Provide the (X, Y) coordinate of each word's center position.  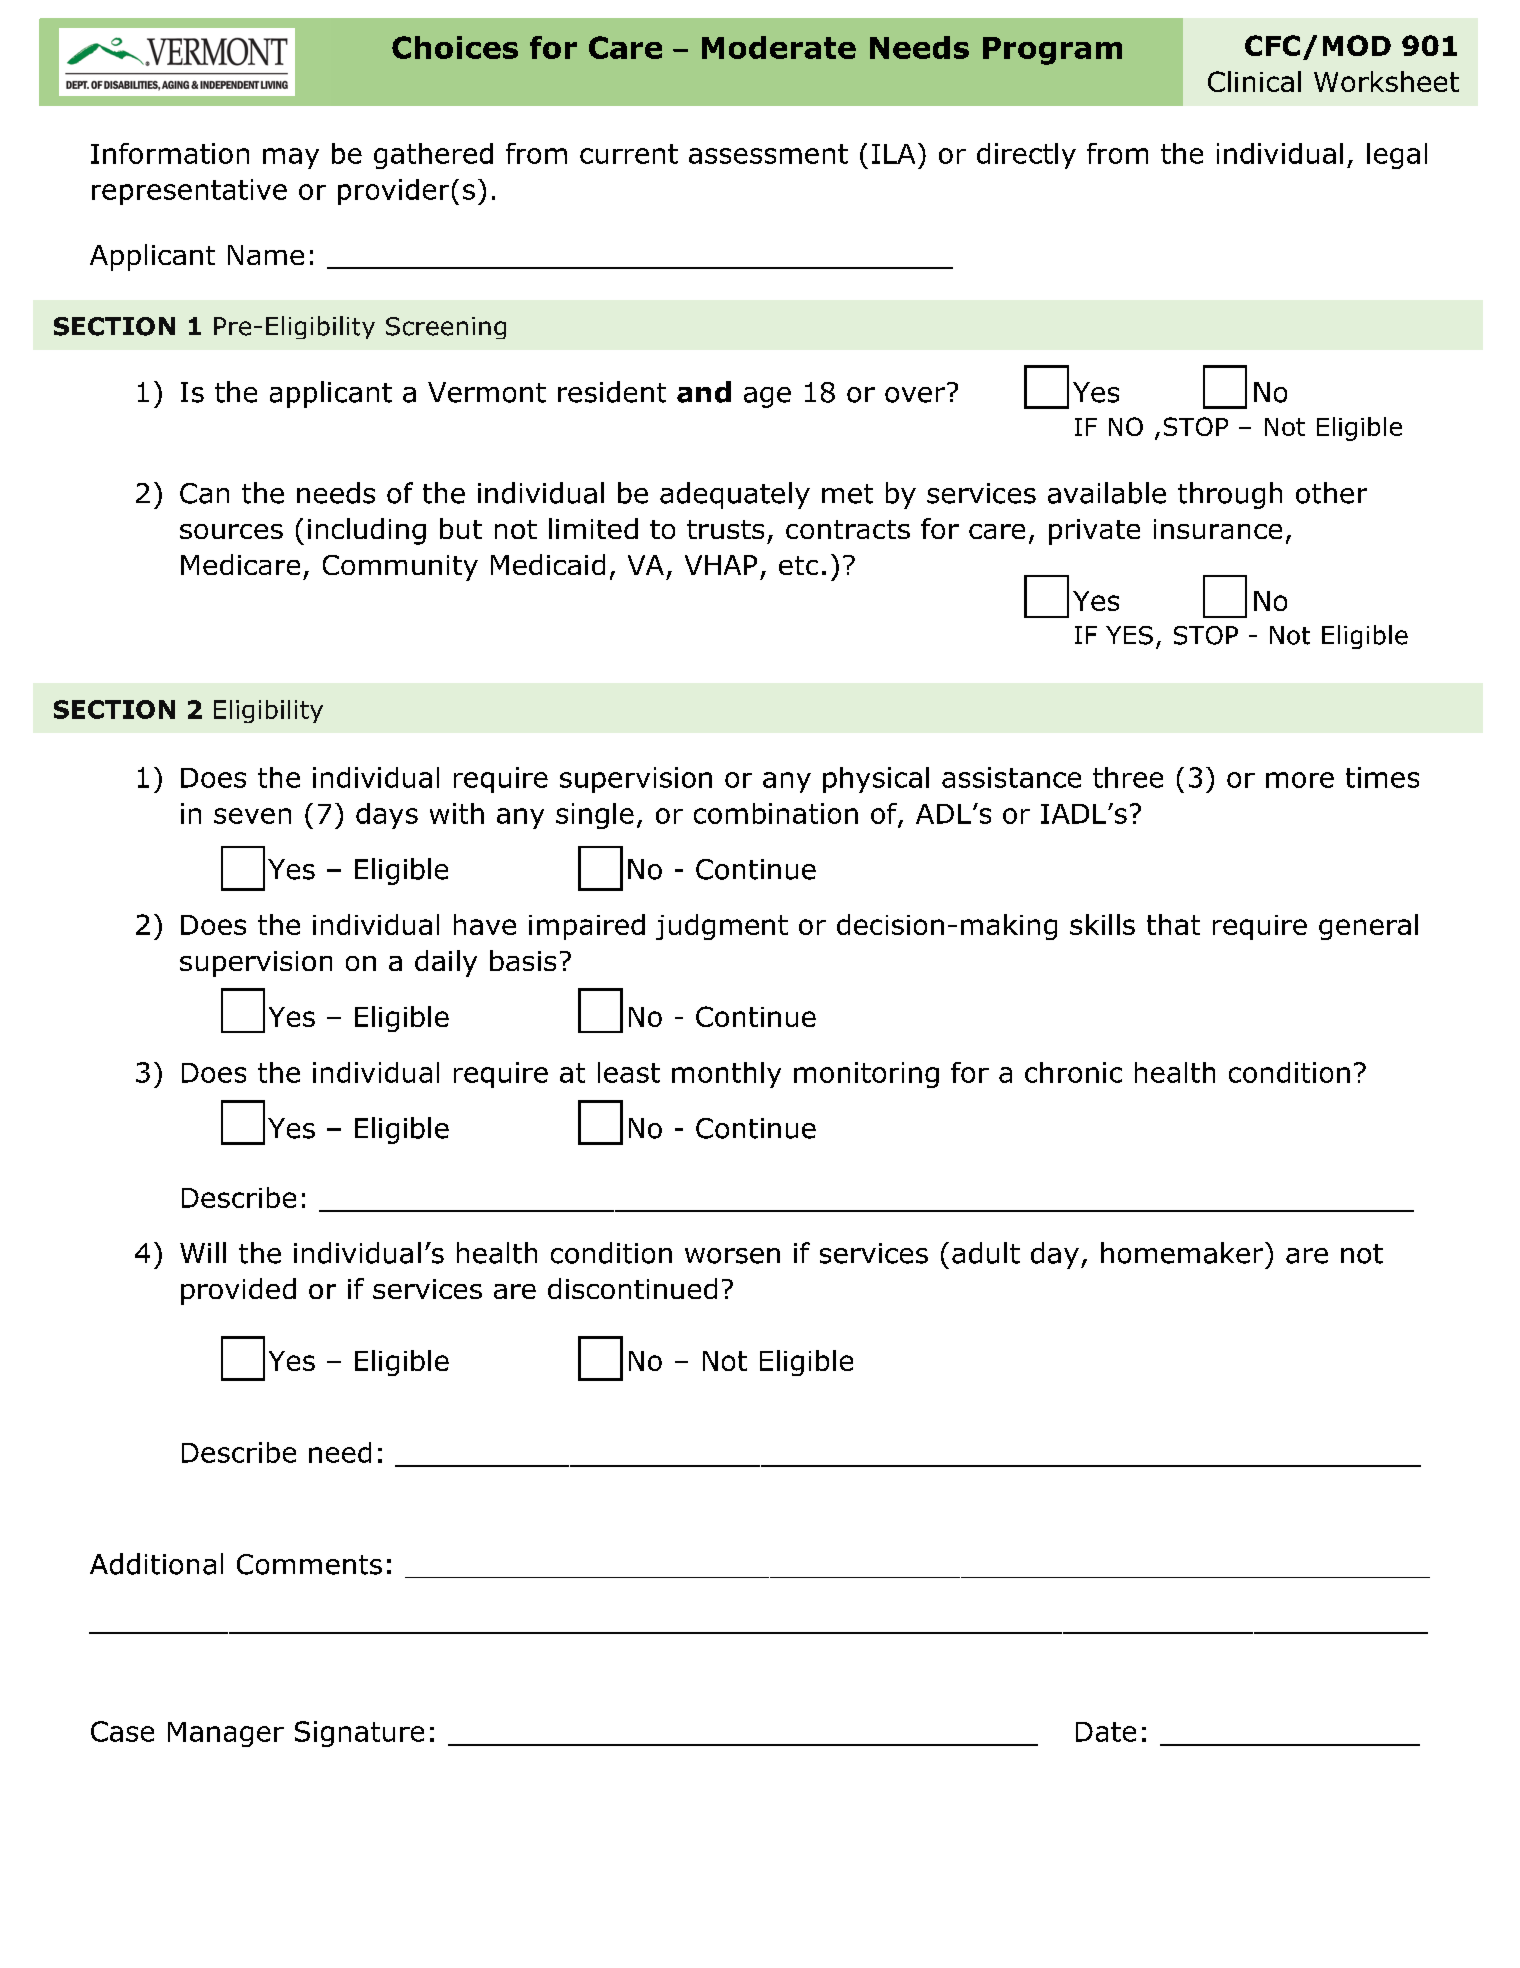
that (1173, 924)
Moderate (779, 47)
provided (238, 1291)
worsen (732, 1256)
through (1230, 495)
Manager (226, 1734)
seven (252, 816)
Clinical (1254, 81)
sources (231, 531)
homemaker (1183, 1253)
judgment (722, 927)
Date (1106, 1732)
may (291, 158)
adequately (735, 495)
